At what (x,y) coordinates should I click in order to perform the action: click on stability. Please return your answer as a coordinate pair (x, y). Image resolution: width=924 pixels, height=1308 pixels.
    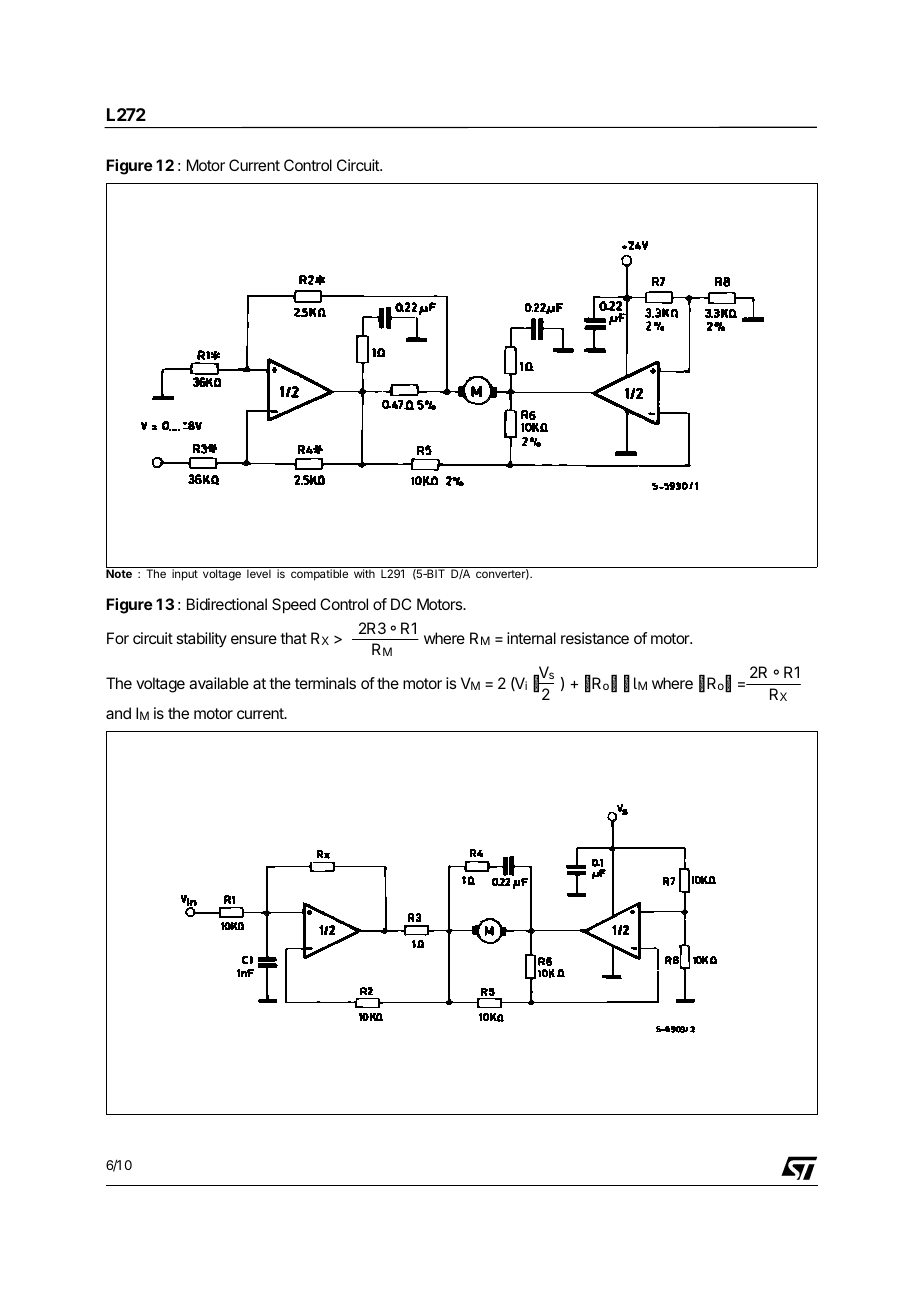
    Looking at the image, I should click on (201, 639).
